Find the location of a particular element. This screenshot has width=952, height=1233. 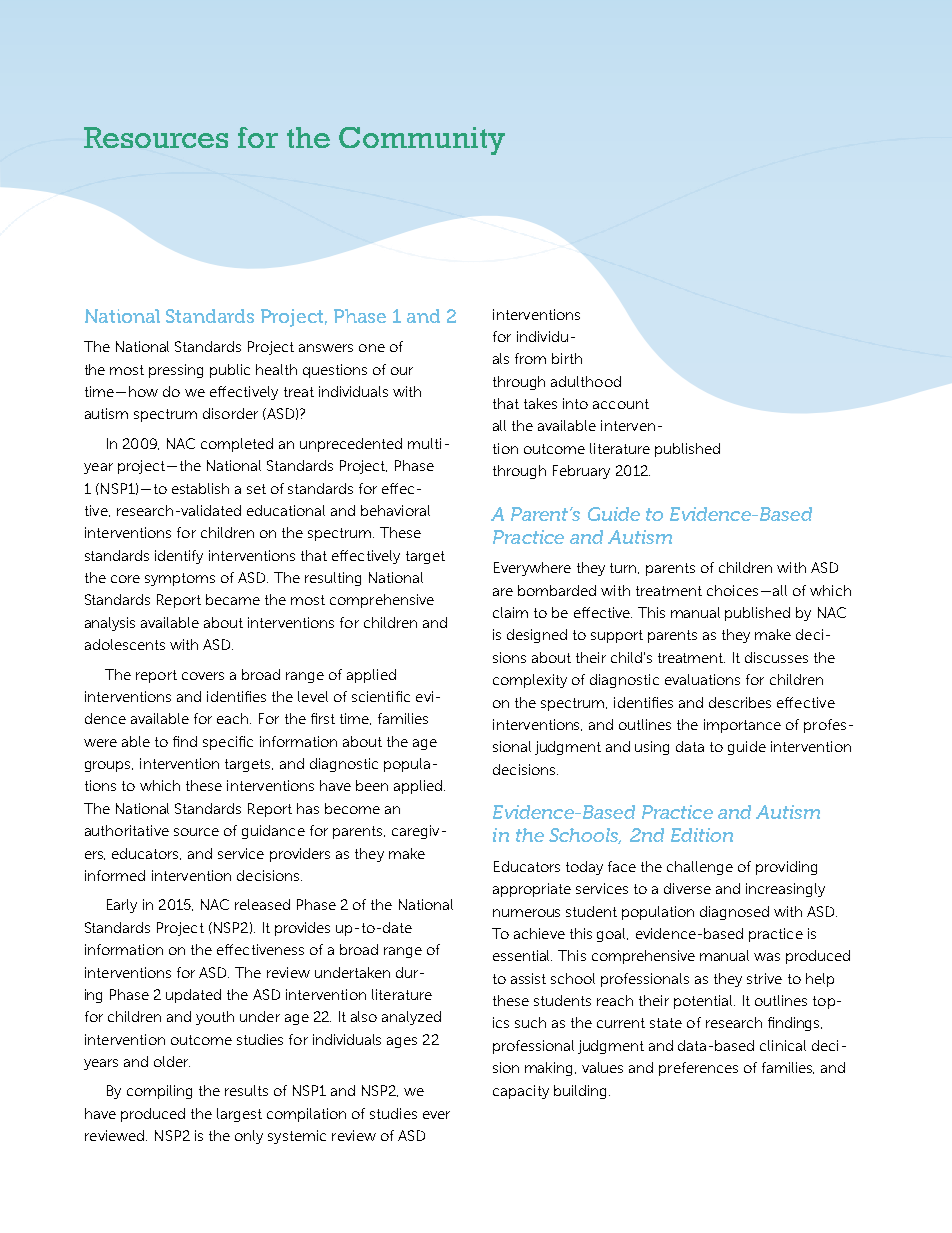

one is located at coordinates (372, 348).
